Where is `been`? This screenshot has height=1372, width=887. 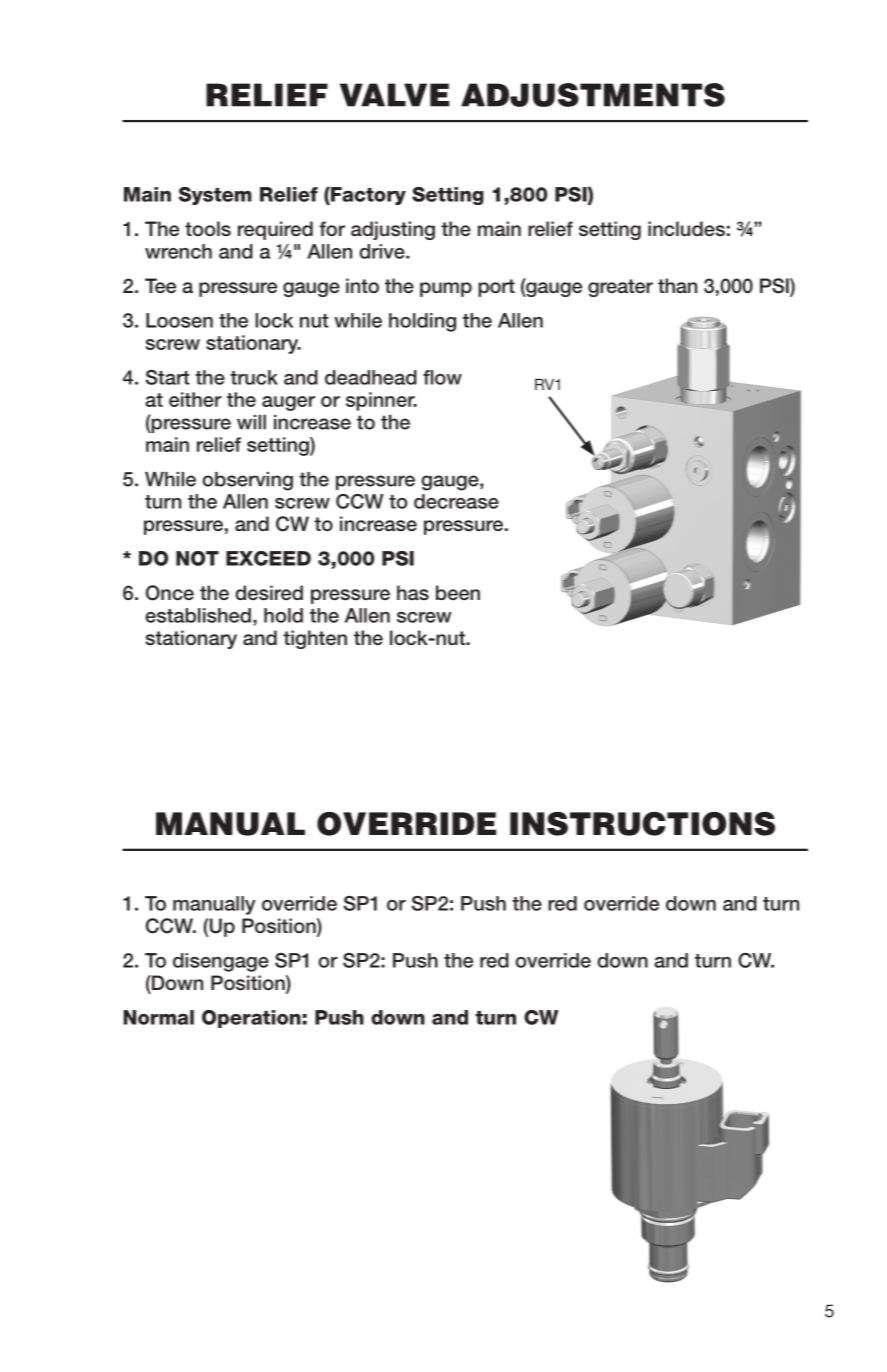 been is located at coordinates (458, 593).
